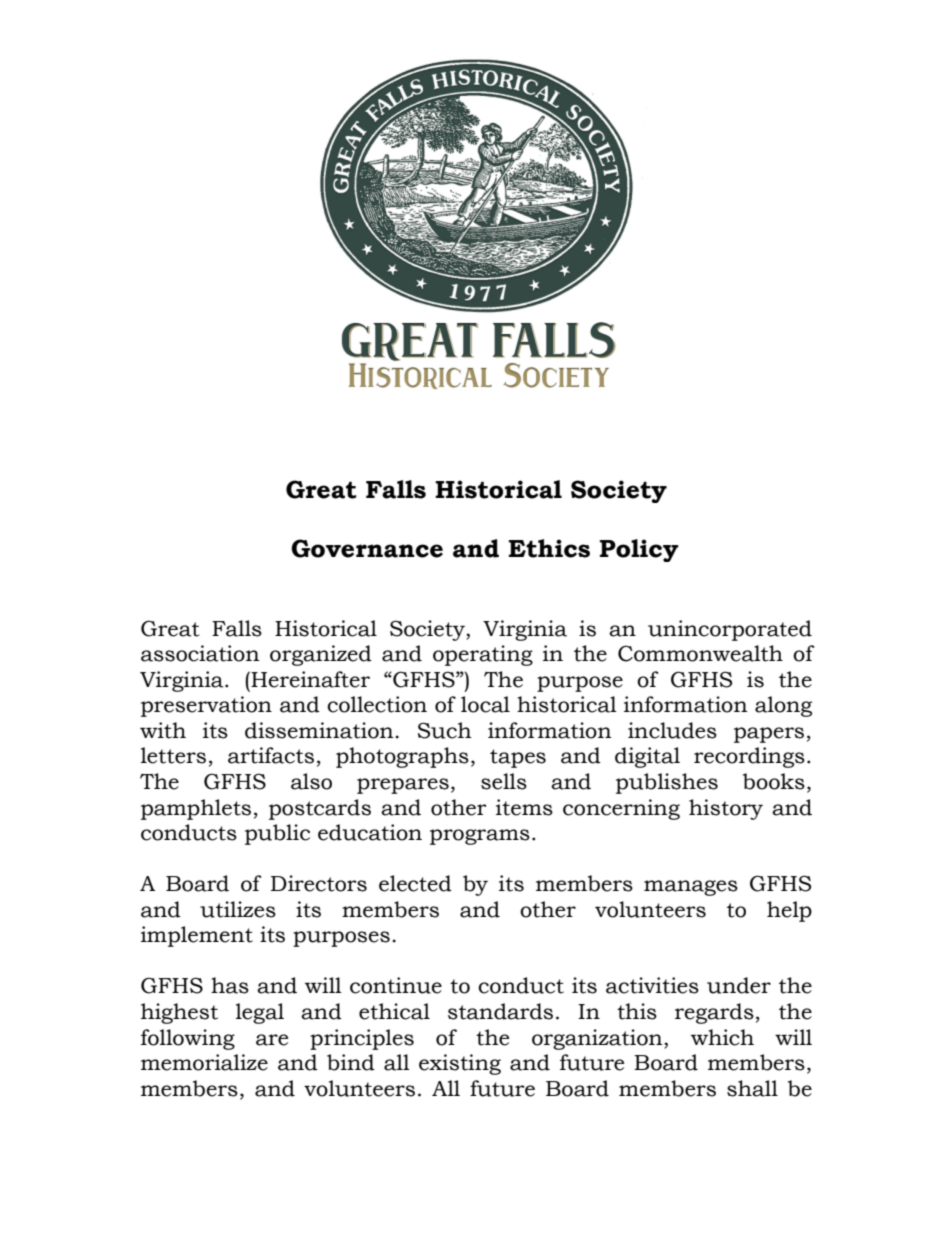 The width and height of the screenshot is (952, 1233). Describe the element at coordinates (639, 550) in the screenshot. I see `Policy` at that location.
